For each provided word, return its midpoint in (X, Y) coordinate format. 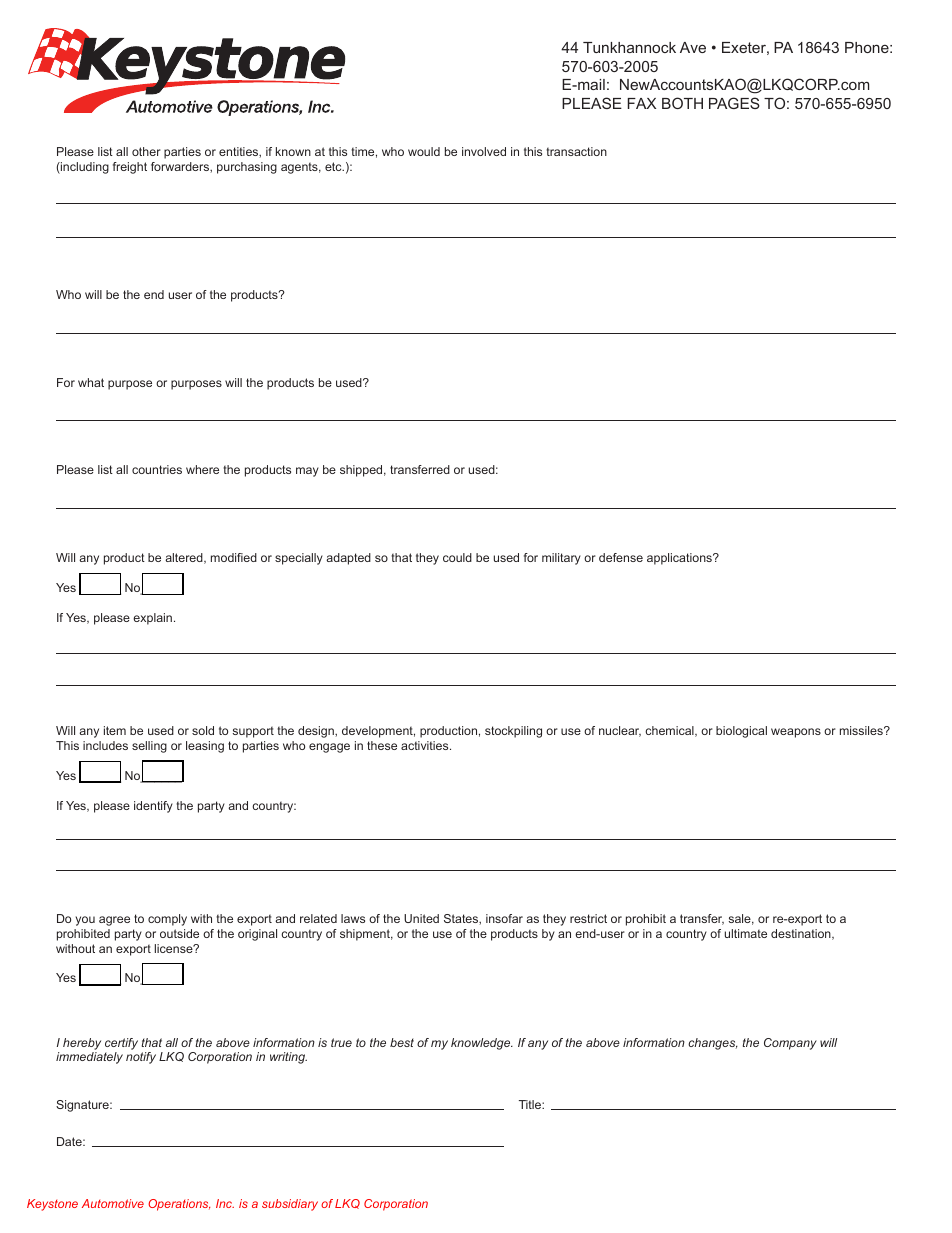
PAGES (734, 103)
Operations (179, 1205)
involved (484, 151)
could (457, 557)
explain (154, 619)
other (146, 151)
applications (680, 559)
